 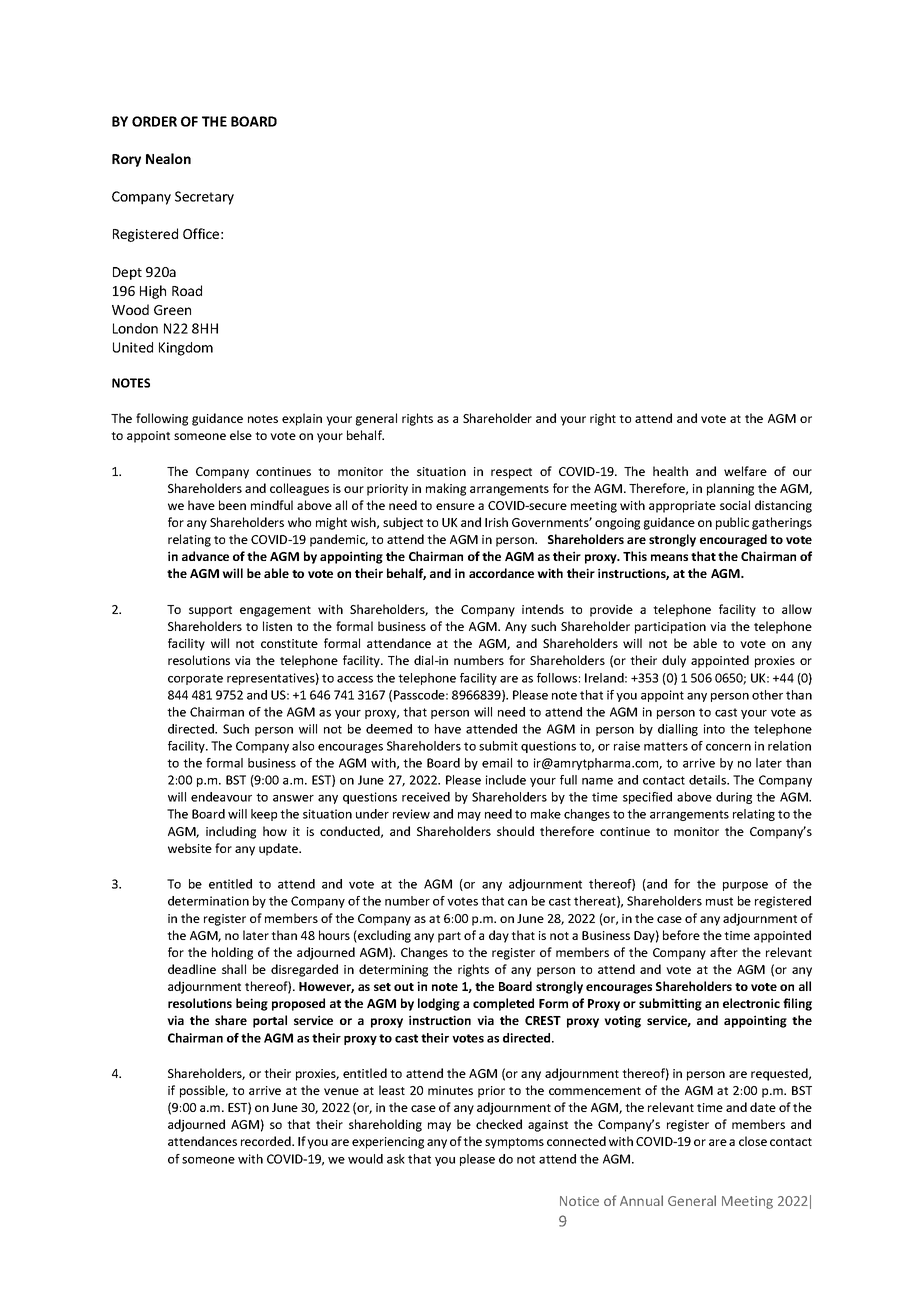 What do you see at coordinates (674, 661) in the image?
I see `duly` at bounding box center [674, 661].
